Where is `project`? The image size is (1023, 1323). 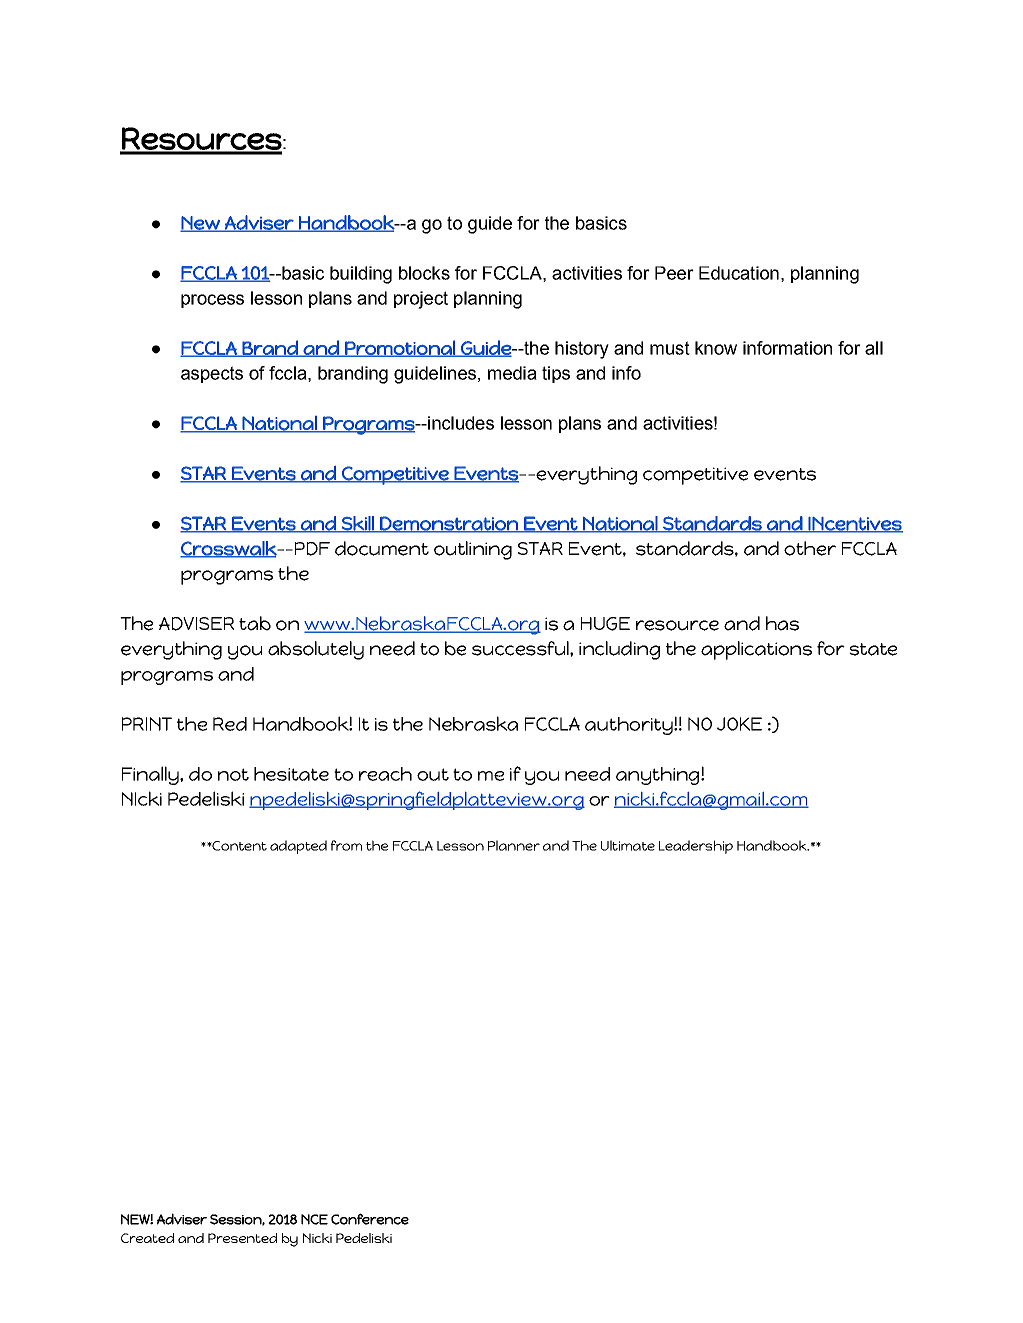 project is located at coordinates (421, 300).
